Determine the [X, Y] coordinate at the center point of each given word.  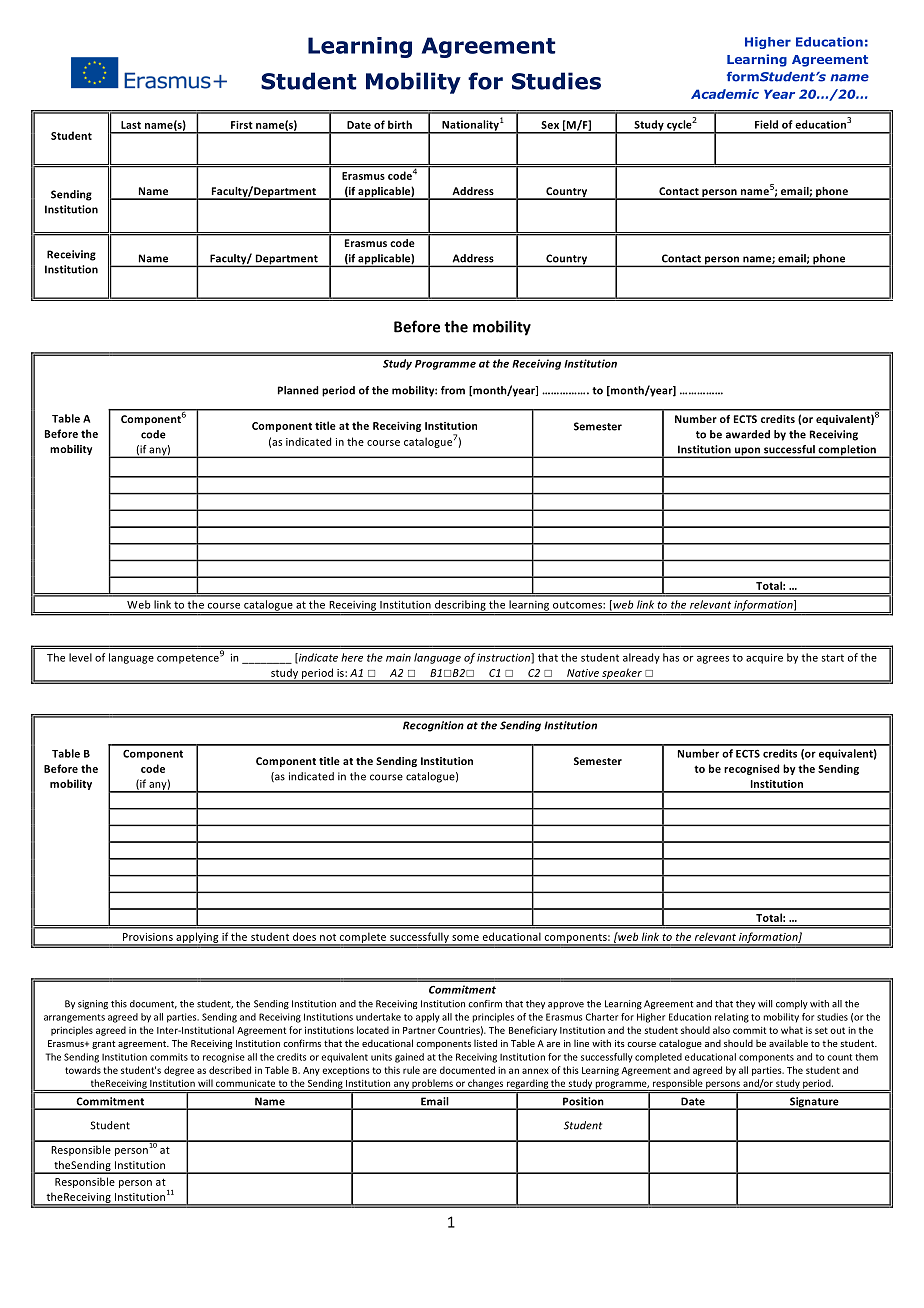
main [398, 657]
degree [179, 1071]
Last [131, 125]
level [80, 657]
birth [400, 124]
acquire [764, 658]
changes [486, 1085]
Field [766, 124]
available [788, 1043]
